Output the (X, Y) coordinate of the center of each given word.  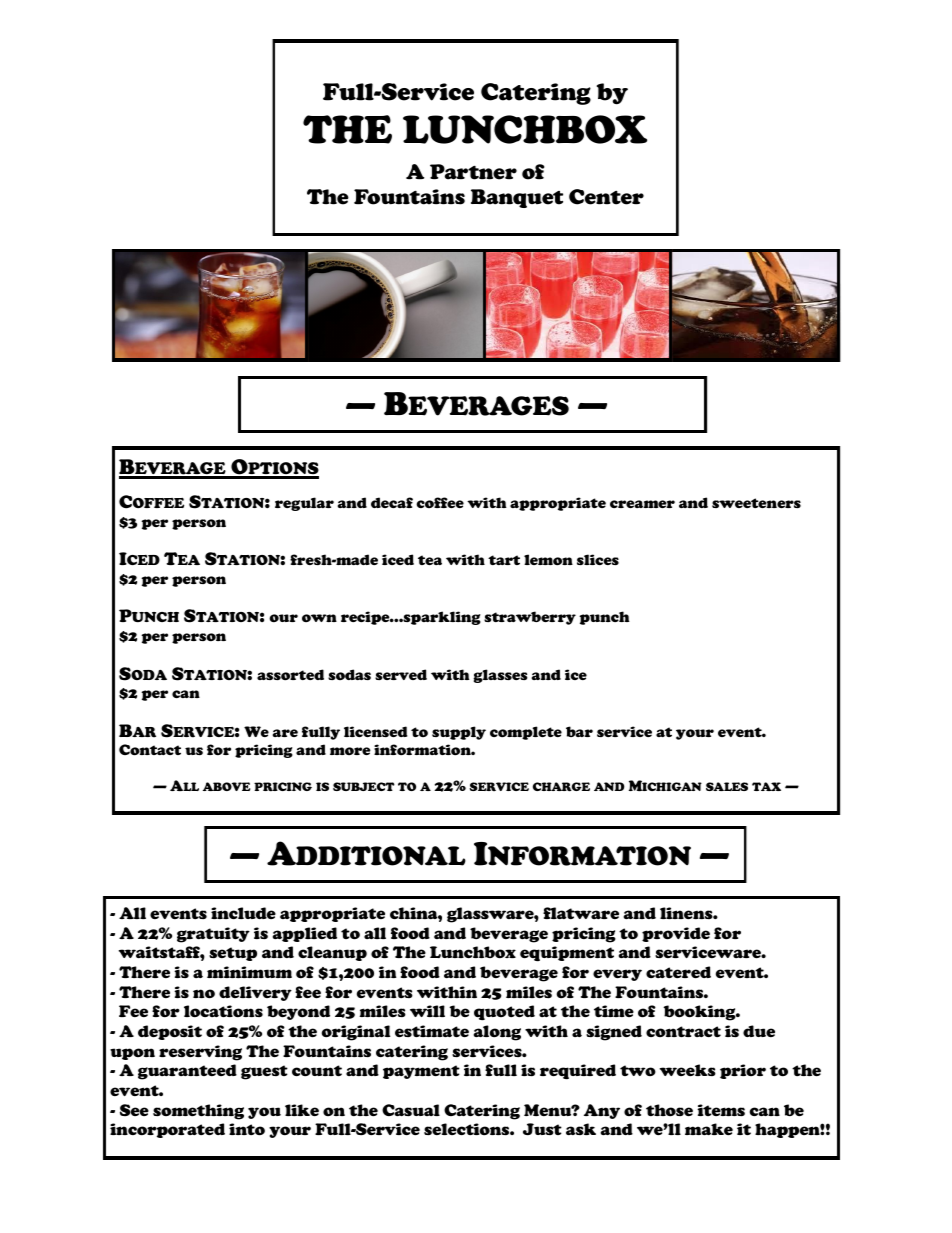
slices (598, 560)
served (401, 674)
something (198, 1112)
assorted (290, 675)
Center (606, 197)
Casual (411, 1110)
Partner (473, 172)
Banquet (517, 198)
